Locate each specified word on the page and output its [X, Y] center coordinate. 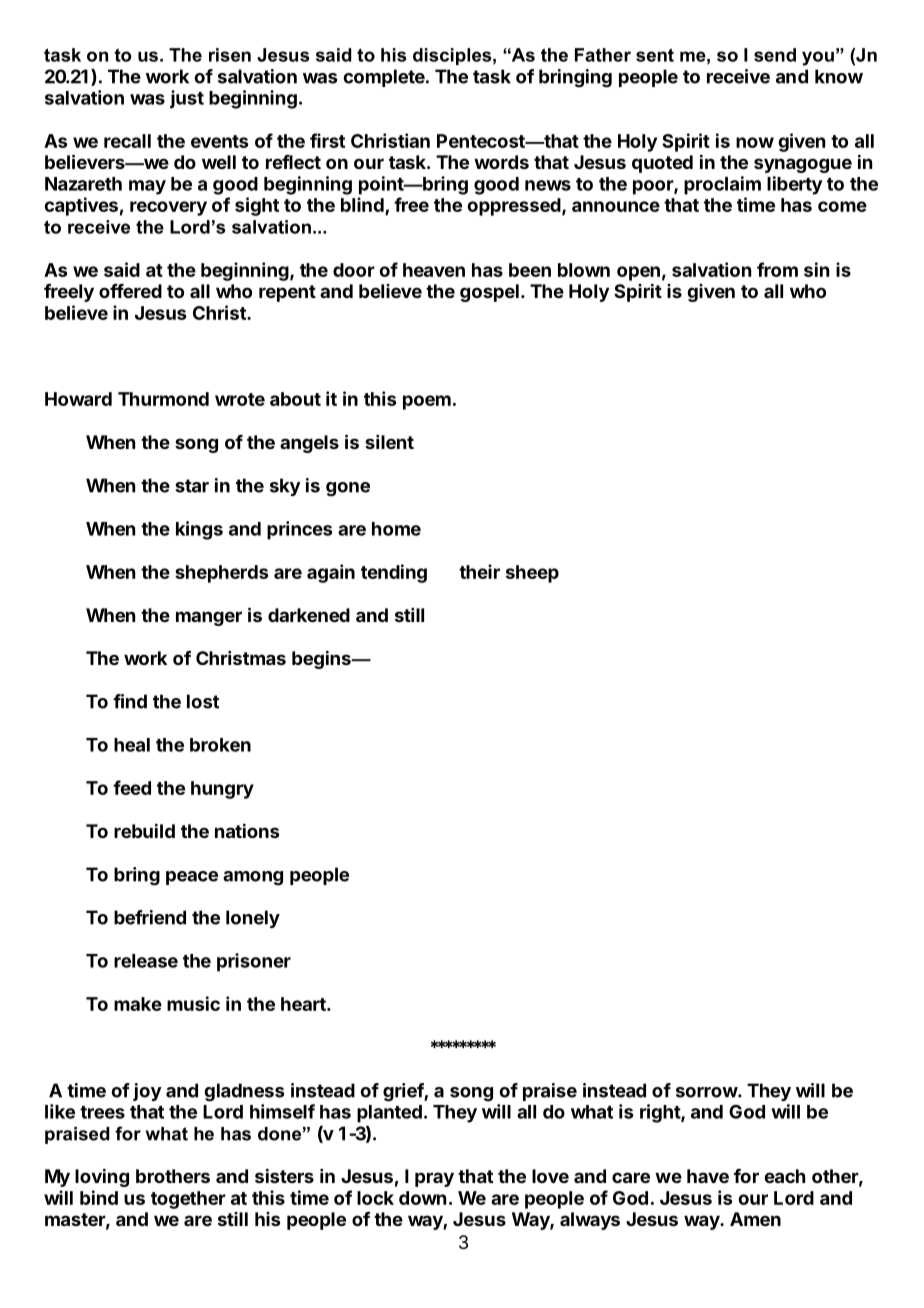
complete [385, 78]
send [775, 55]
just [187, 99]
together [188, 1200]
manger [209, 618]
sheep [532, 574]
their [479, 571]
